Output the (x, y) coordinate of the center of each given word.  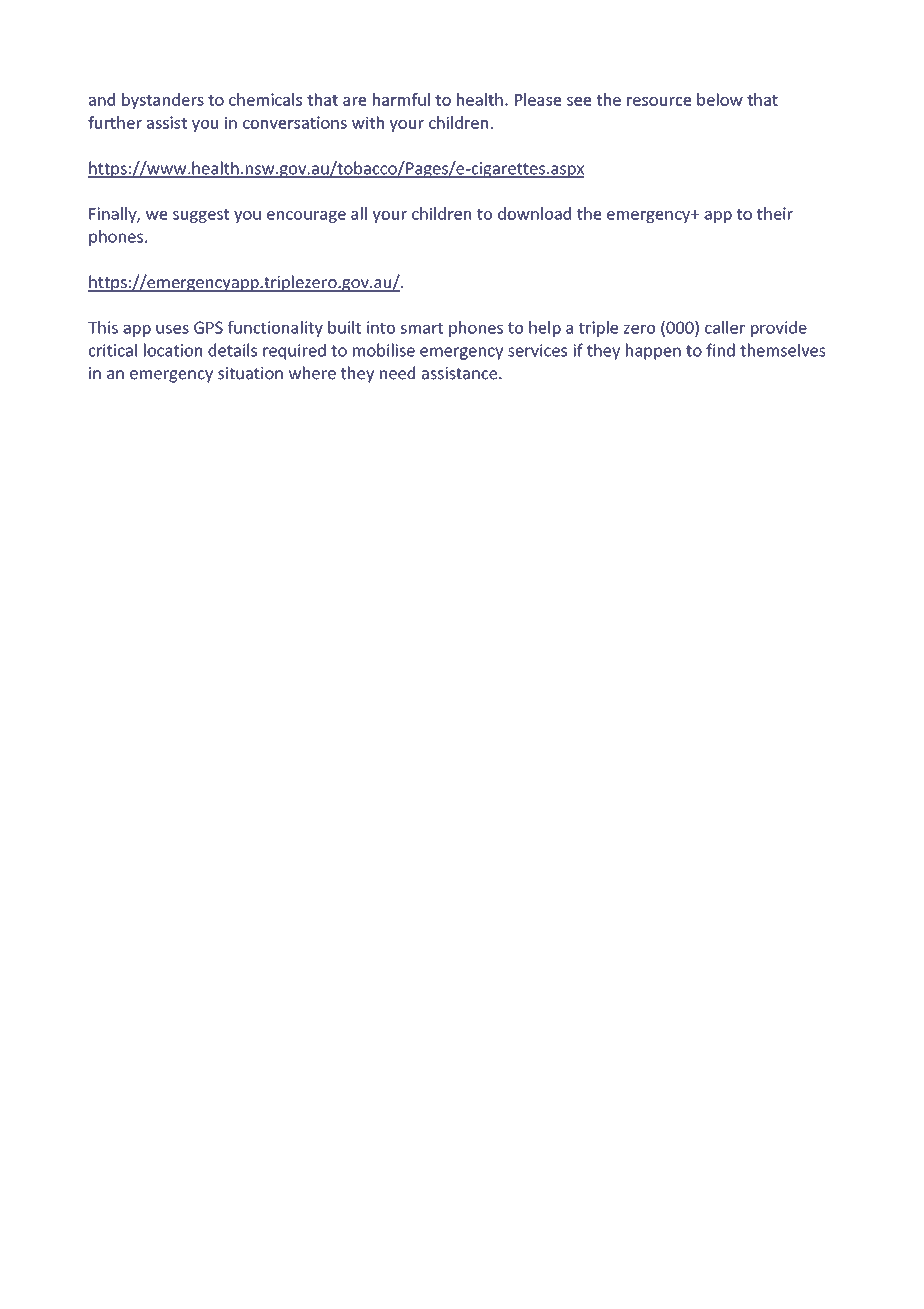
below (720, 99)
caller (725, 327)
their (775, 213)
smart (422, 328)
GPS (208, 327)
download (534, 213)
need (397, 373)
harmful (401, 99)
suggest (201, 216)
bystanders (163, 101)
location (173, 350)
